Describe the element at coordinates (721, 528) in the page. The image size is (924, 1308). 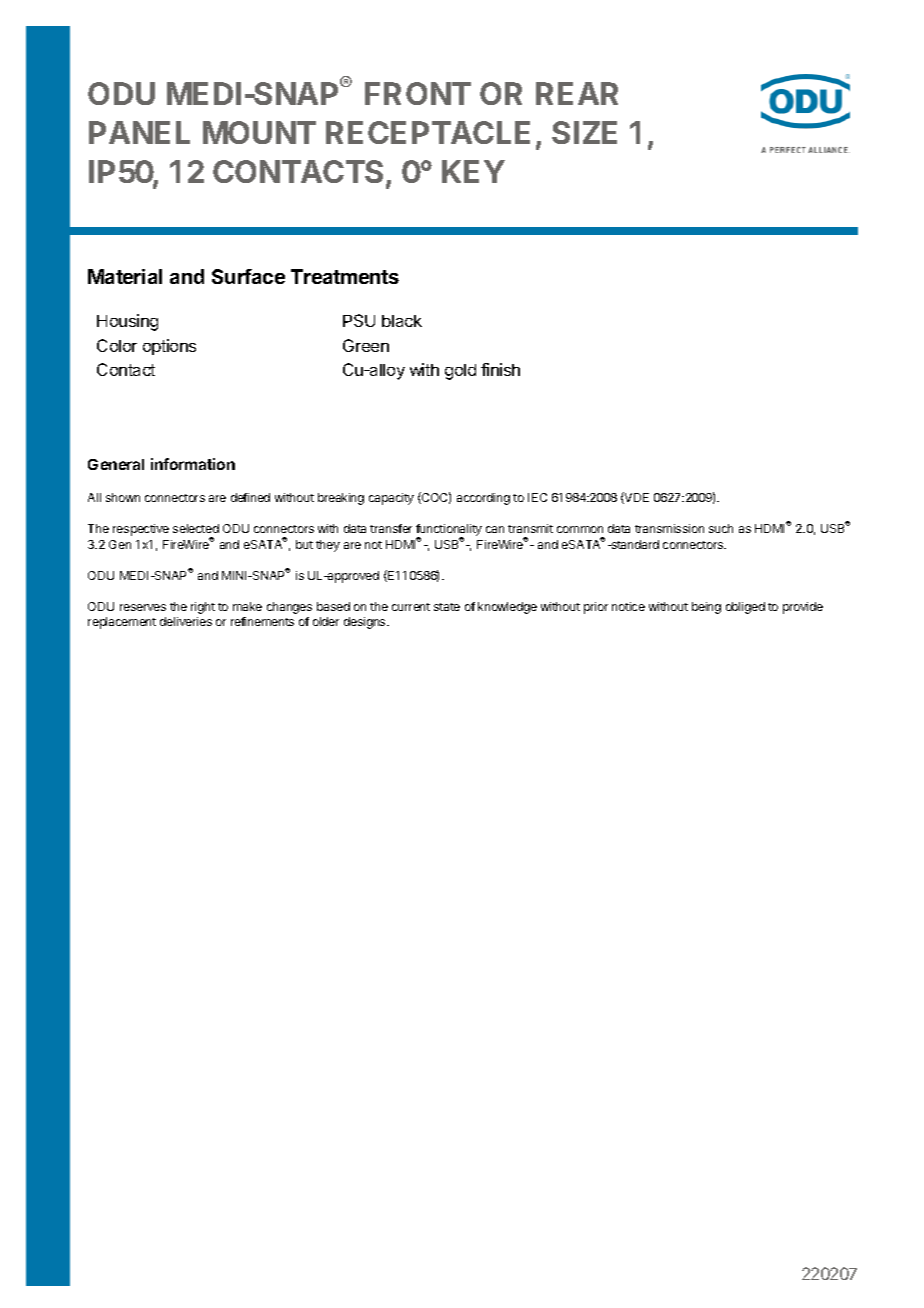
I see `such` at that location.
